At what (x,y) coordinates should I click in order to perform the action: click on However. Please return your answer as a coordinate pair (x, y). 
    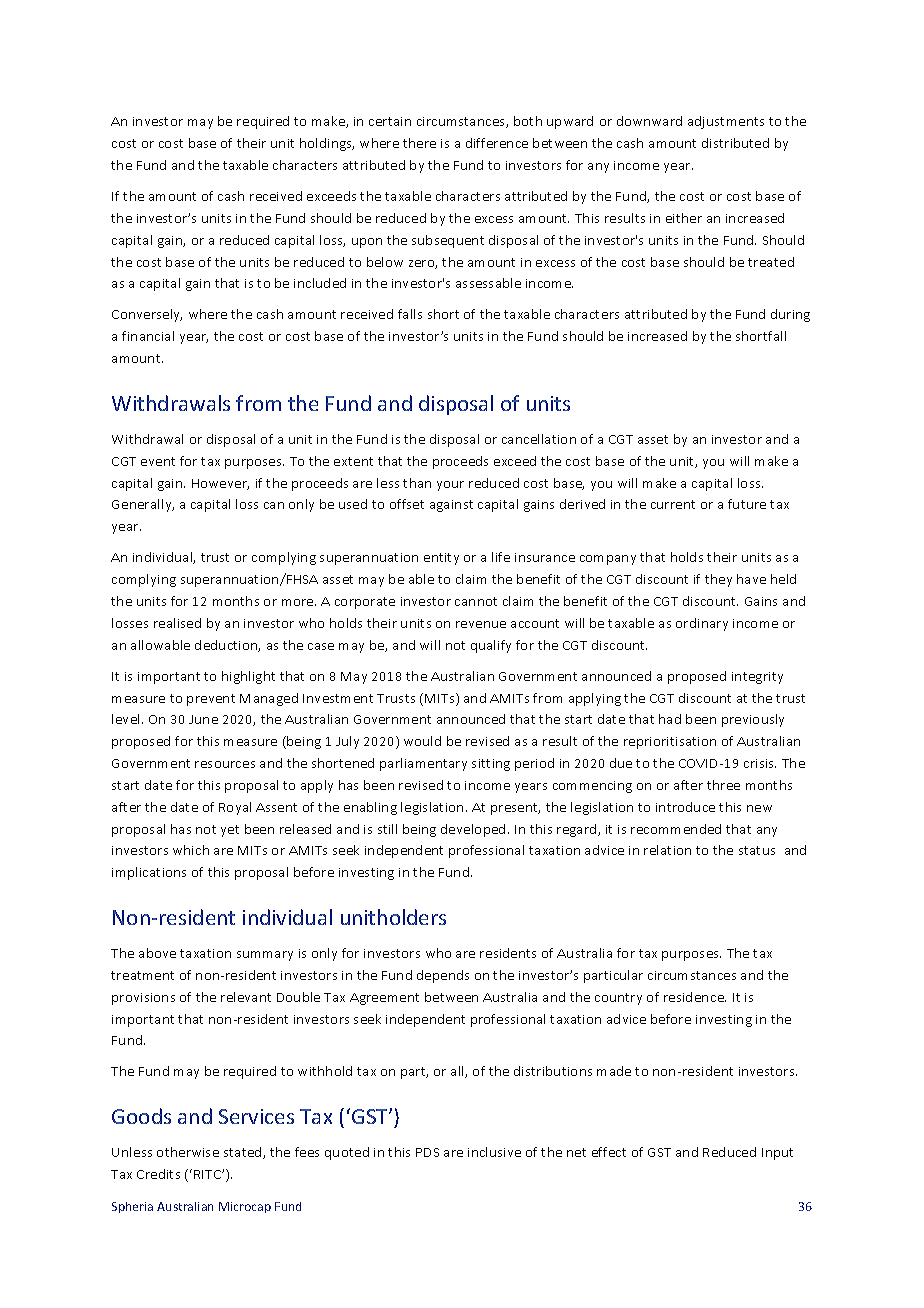
    Looking at the image, I should click on (220, 484).
